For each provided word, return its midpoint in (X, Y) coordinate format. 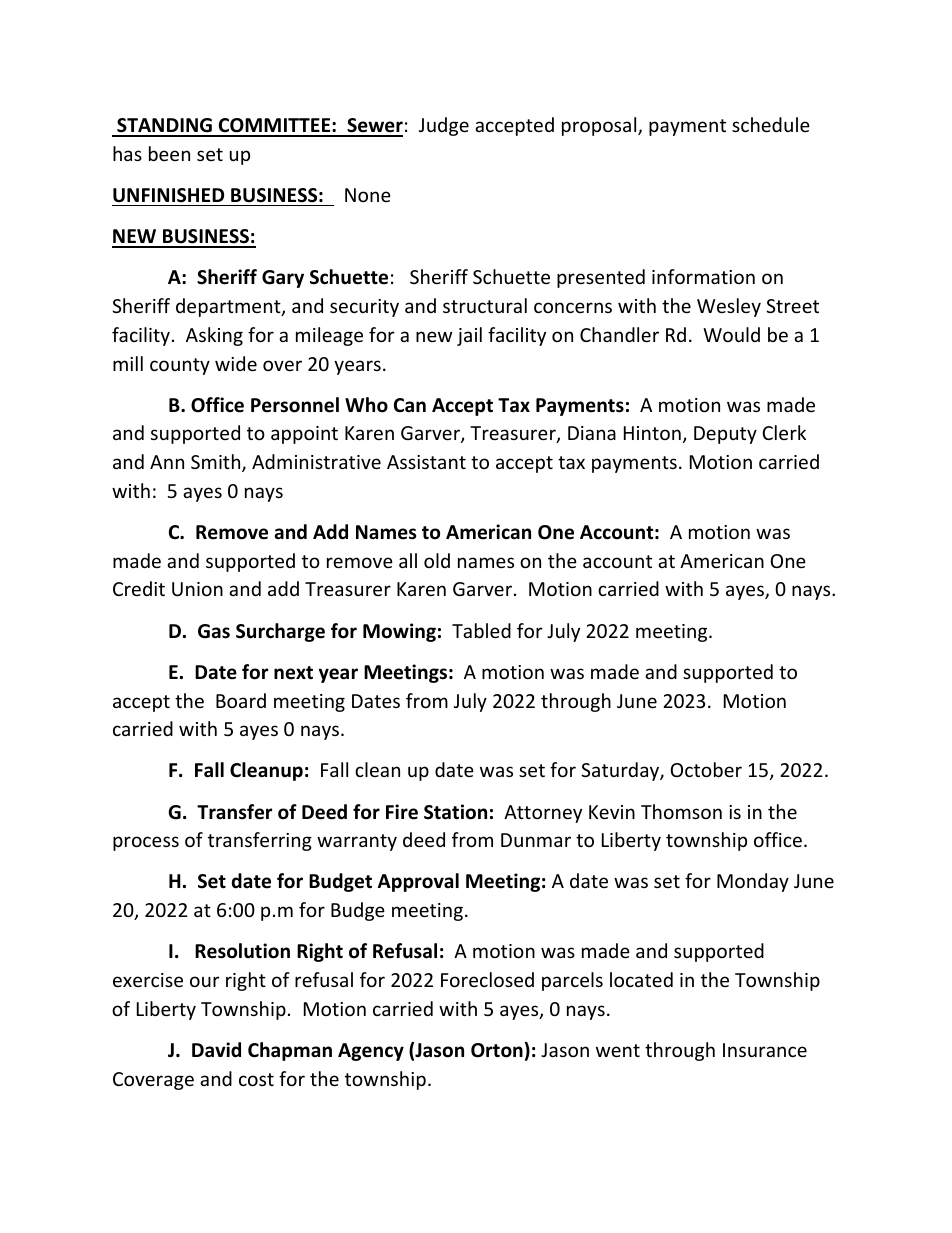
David (216, 1050)
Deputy (725, 435)
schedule (771, 124)
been (169, 153)
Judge (444, 126)
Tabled (481, 630)
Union (197, 589)
